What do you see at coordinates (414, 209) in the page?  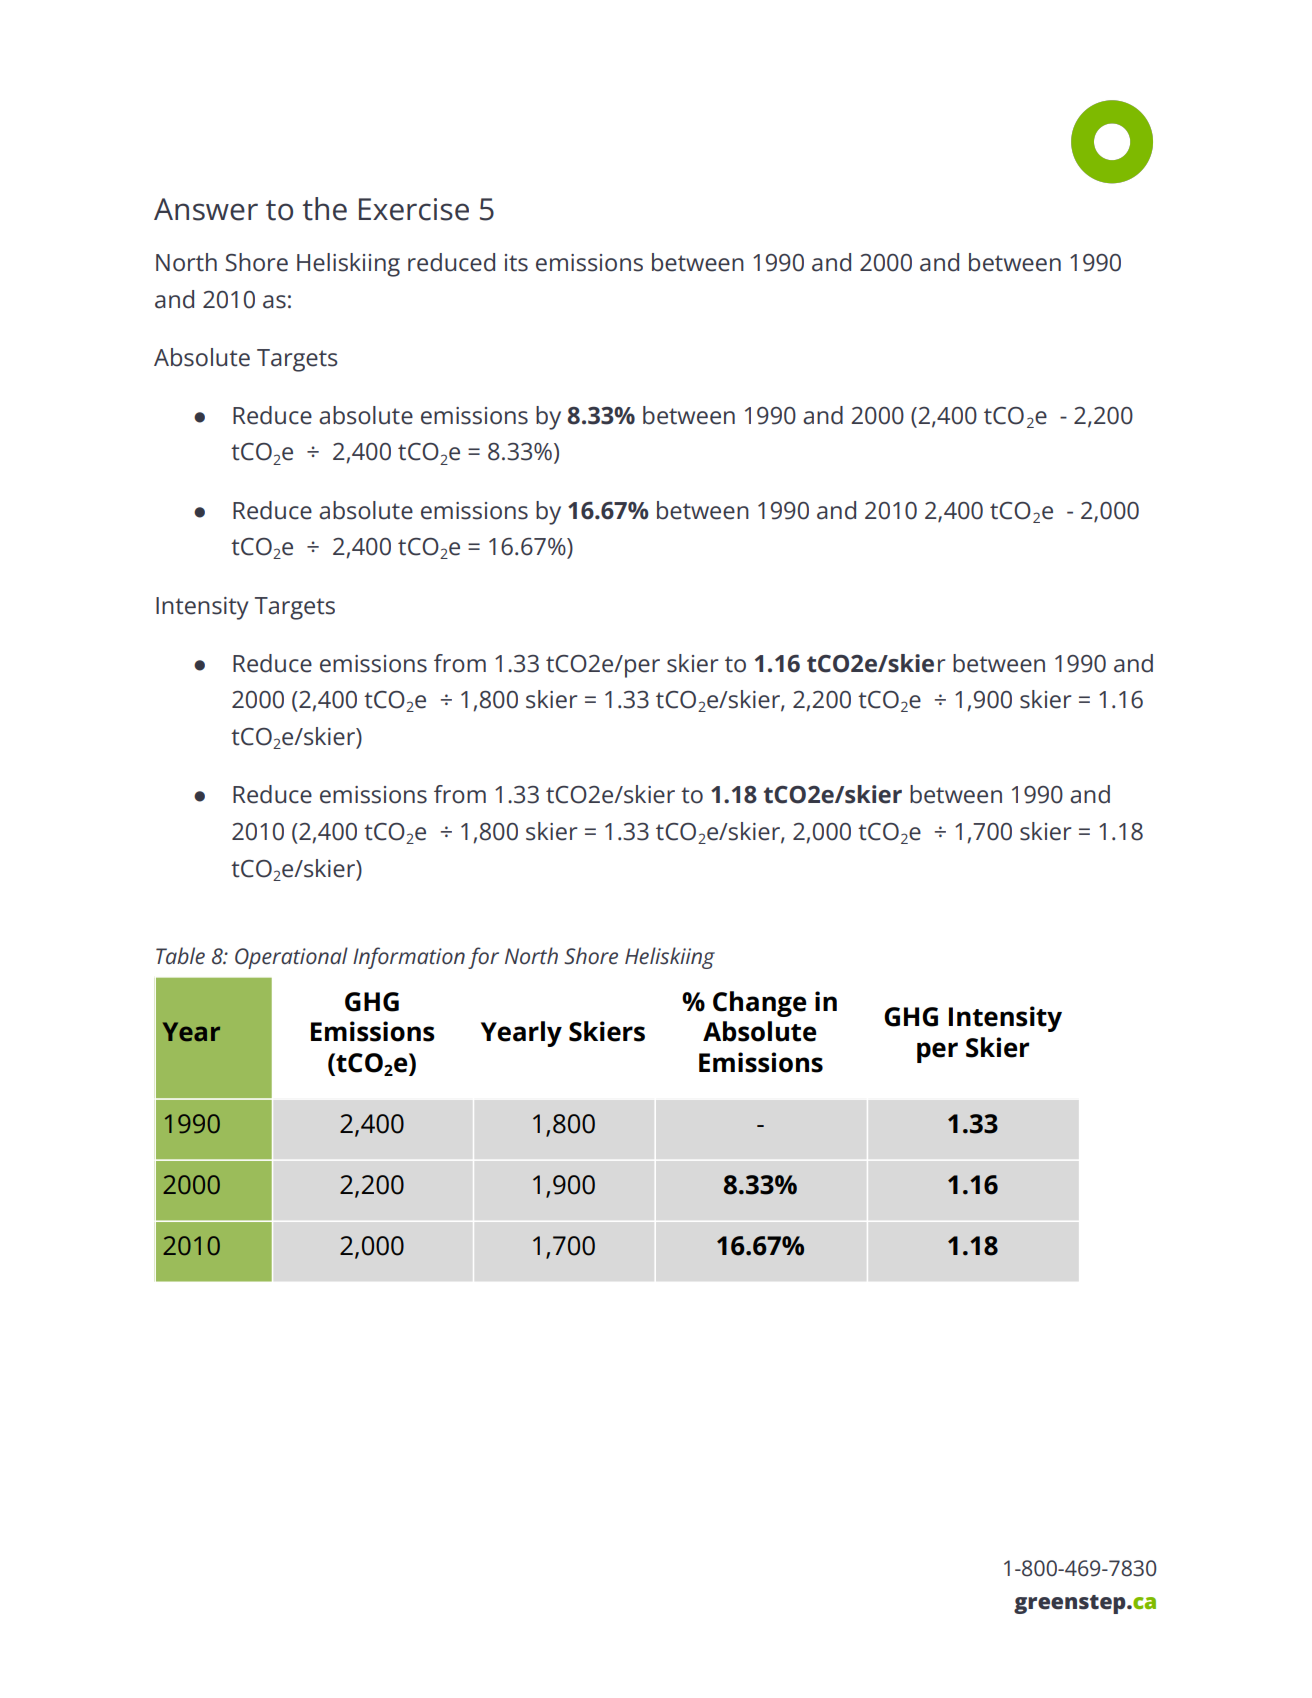 I see `Exercise` at bounding box center [414, 209].
